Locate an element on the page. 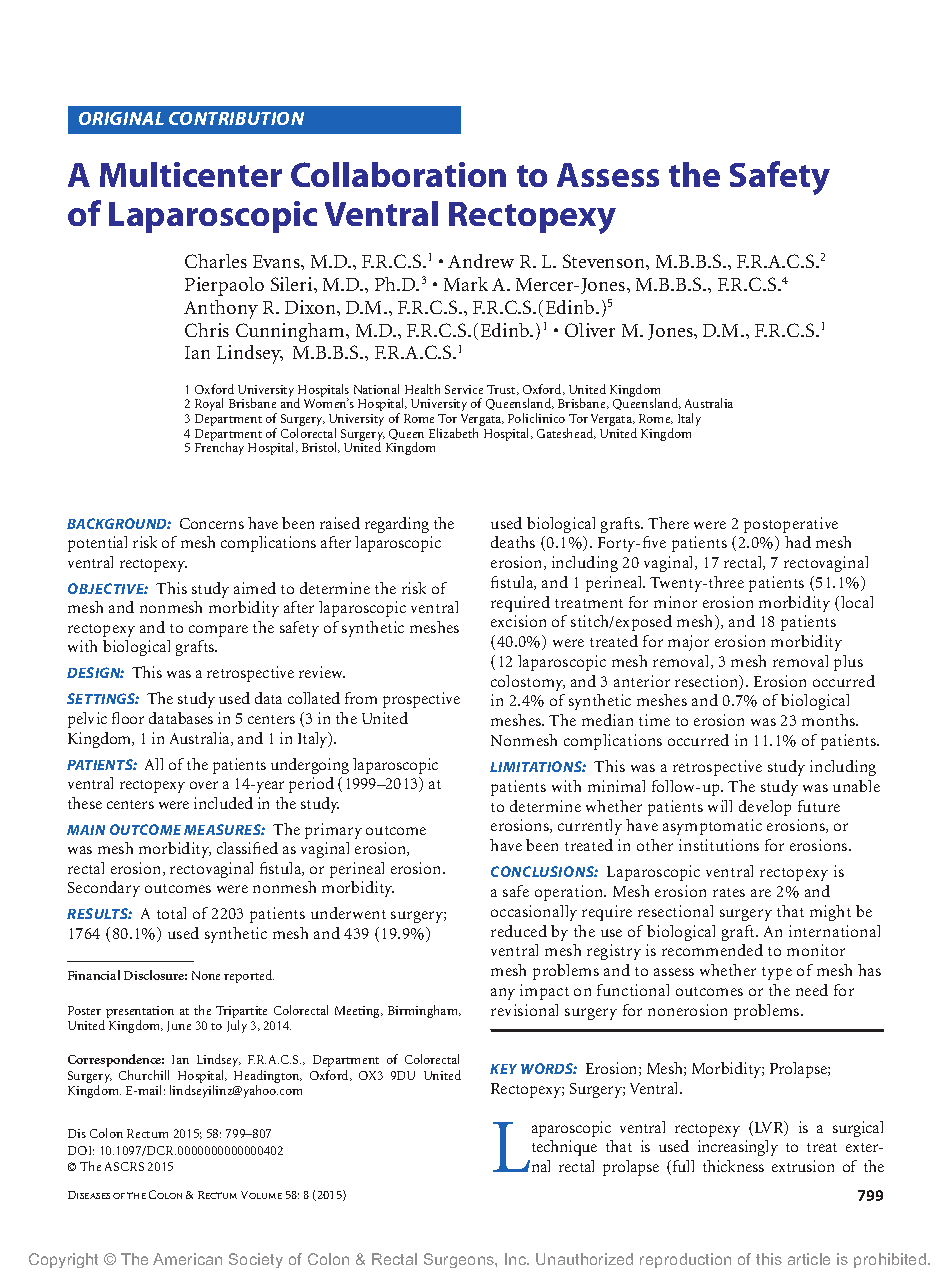 Image resolution: width=952 pixels, height=1275 pixels. any is located at coordinates (503, 994).
